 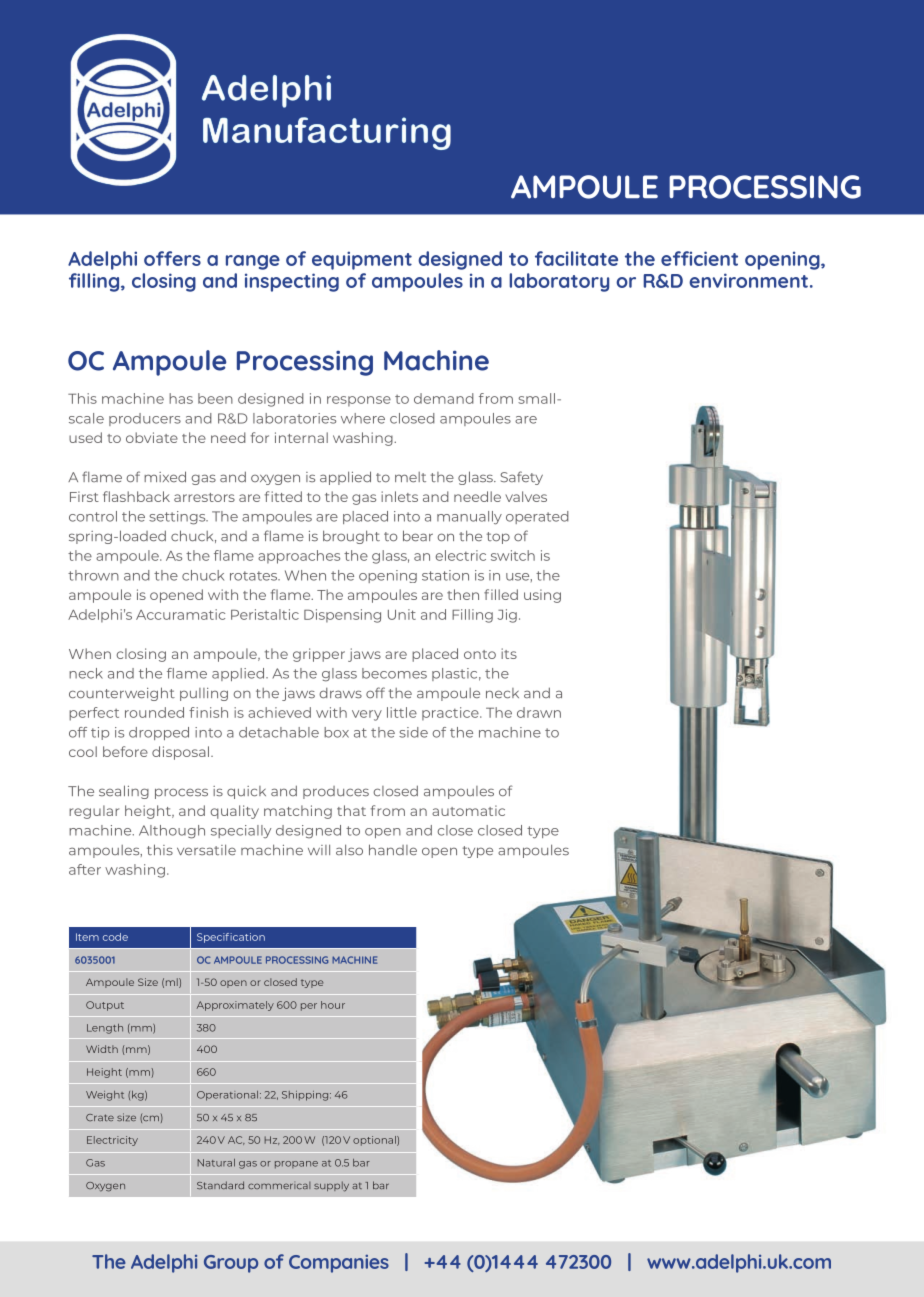 I want to click on Group, so click(x=231, y=1264).
